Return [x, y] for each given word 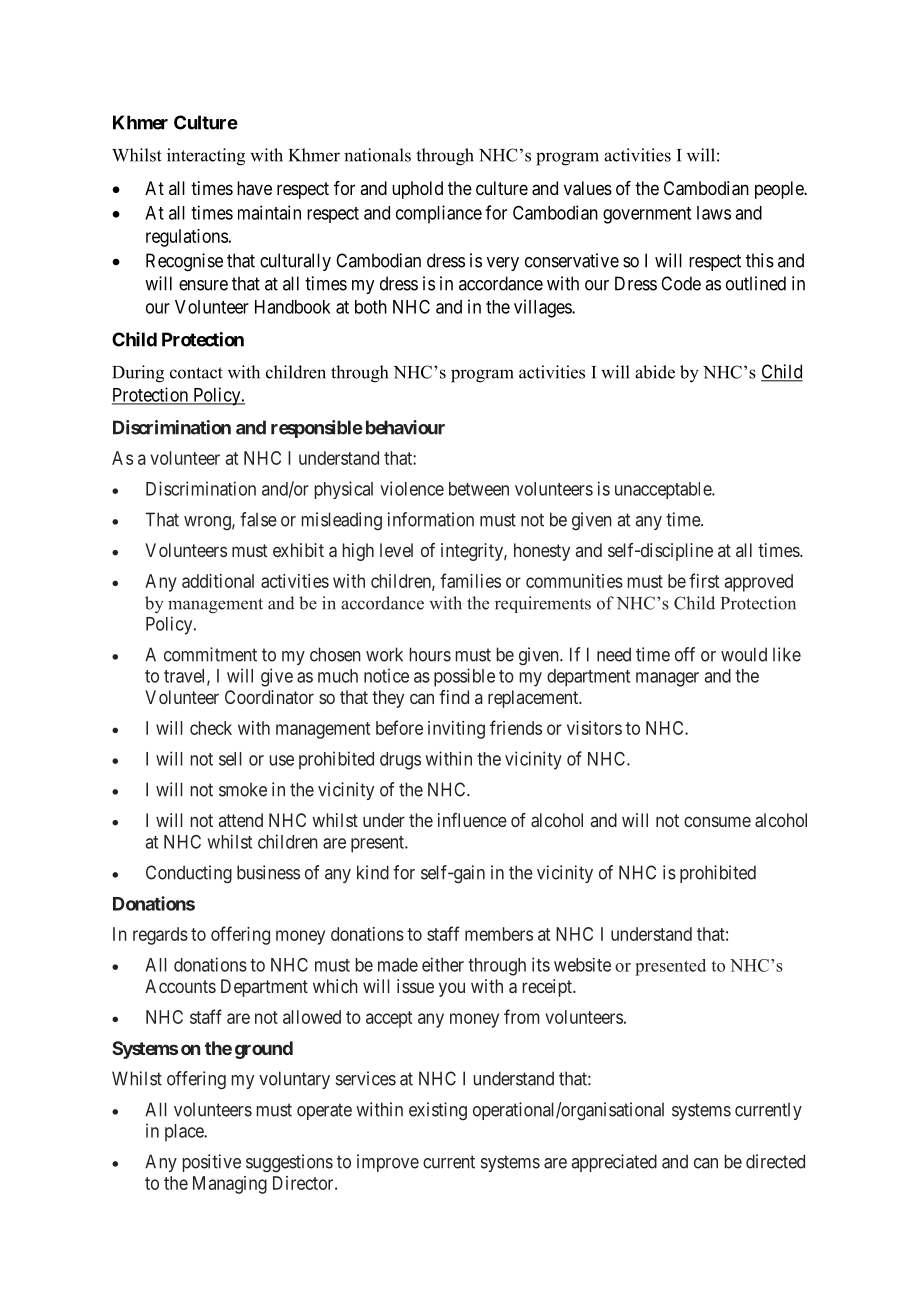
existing [438, 1111]
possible [464, 677]
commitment [210, 654]
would [744, 654]
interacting [206, 157]
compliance [439, 214]
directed [775, 1161]
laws [714, 213]
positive [212, 1163]
